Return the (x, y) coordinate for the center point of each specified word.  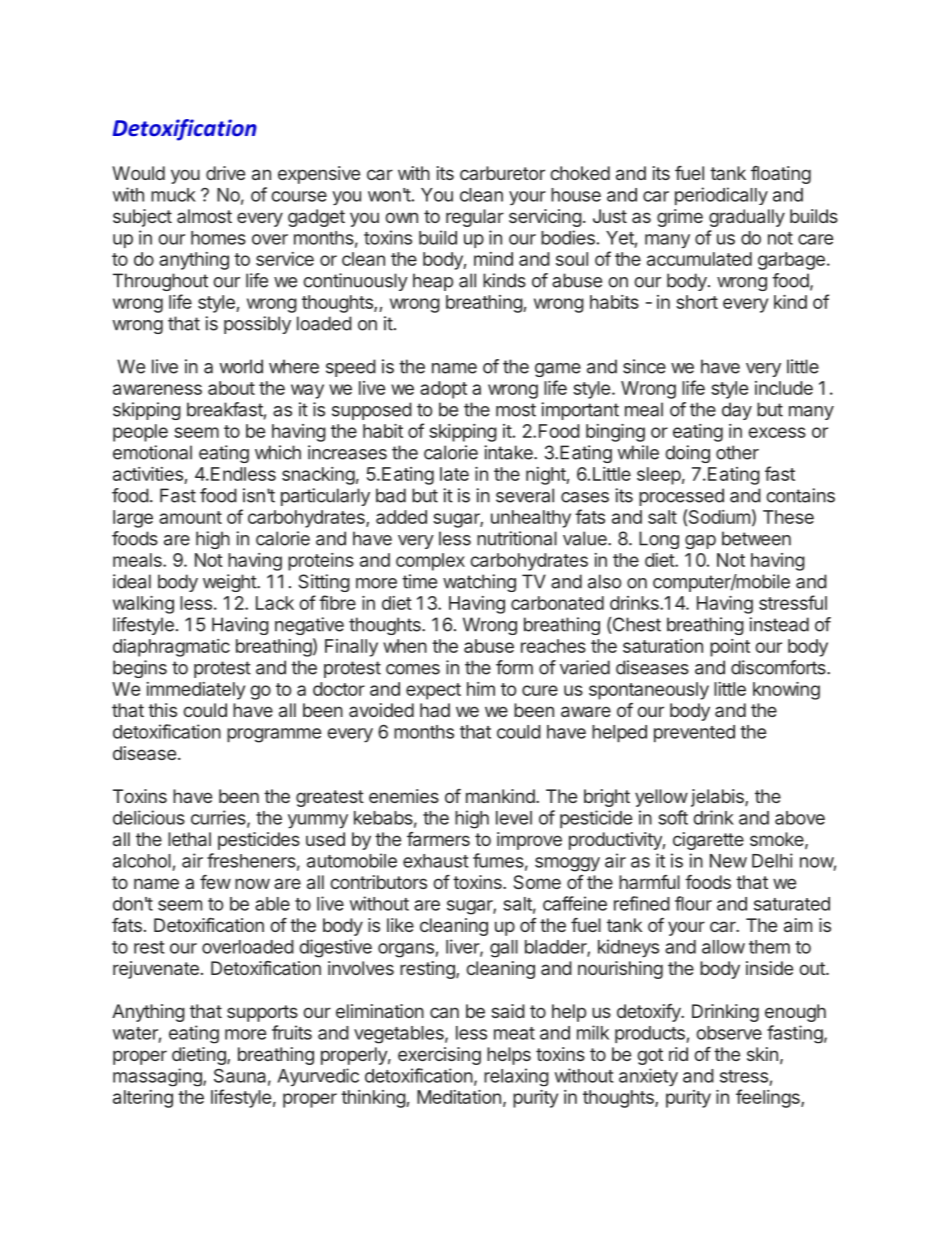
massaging (158, 1077)
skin (762, 1054)
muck (173, 195)
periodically (721, 196)
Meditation (459, 1097)
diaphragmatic (171, 648)
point (730, 648)
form (514, 667)
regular (475, 218)
